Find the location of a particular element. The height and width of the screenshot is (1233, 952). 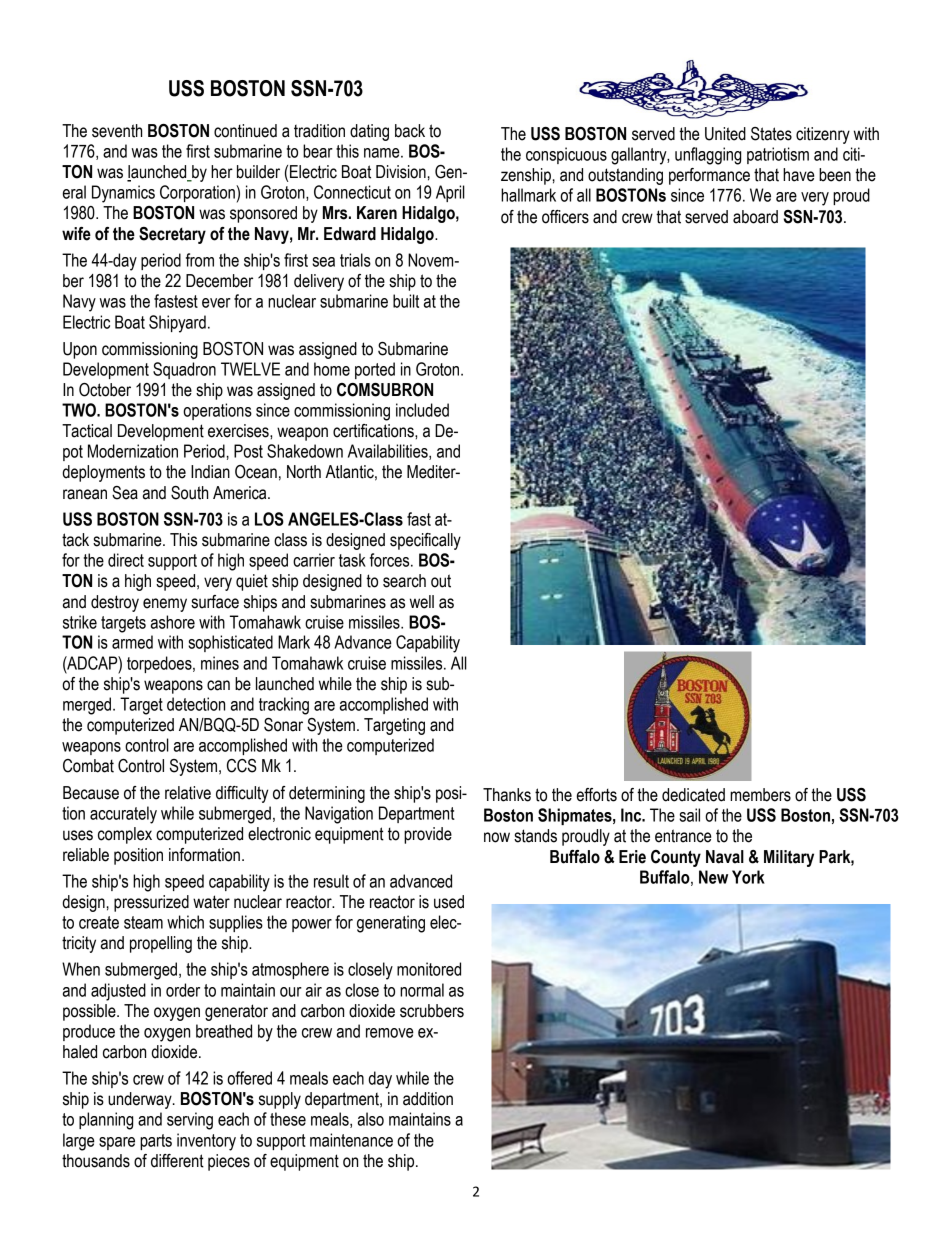

seventh is located at coordinates (117, 131).
